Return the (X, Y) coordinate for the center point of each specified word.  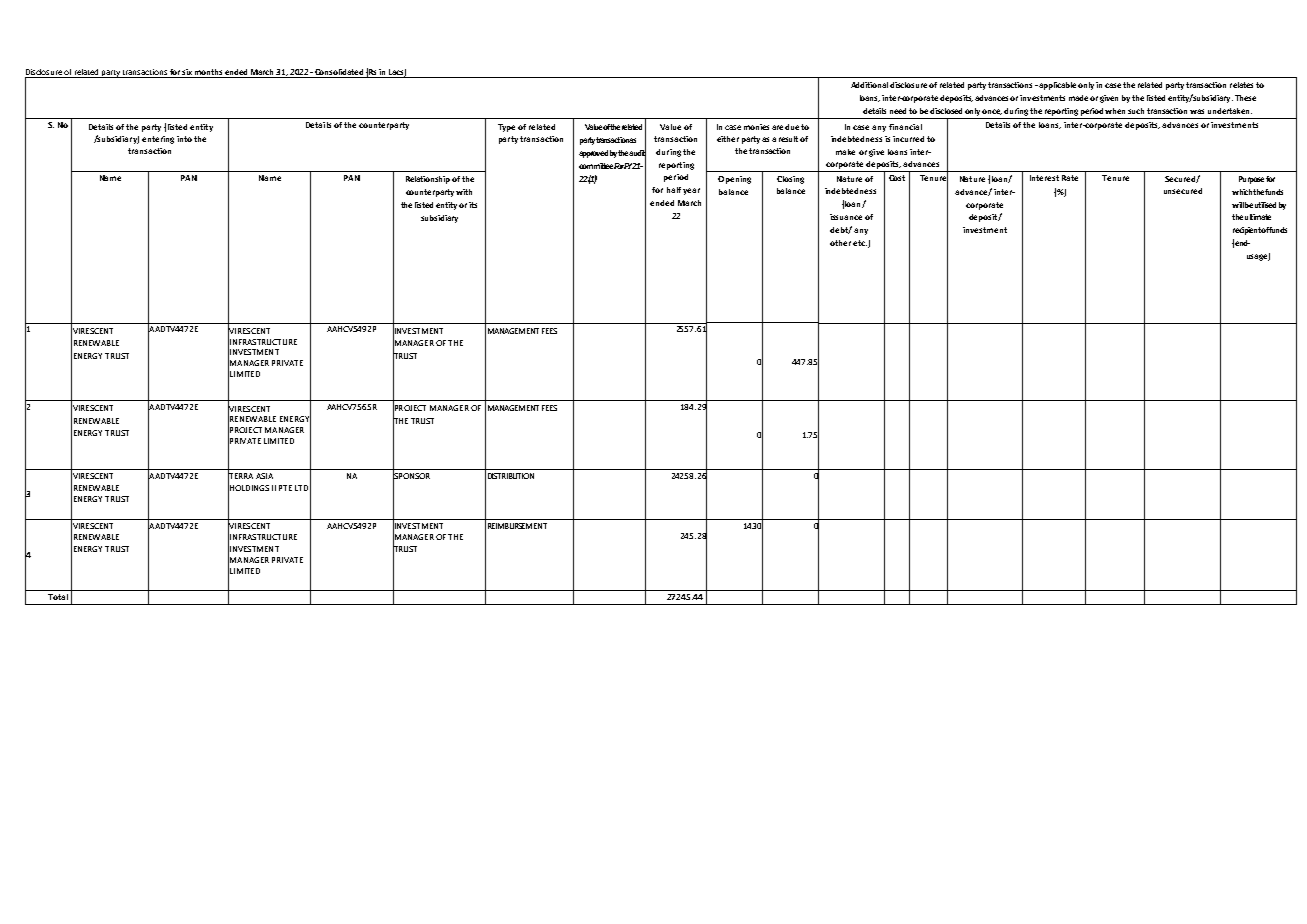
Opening (734, 180)
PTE (285, 488)
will (1238, 205)
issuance (846, 217)
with (464, 192)
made (1078, 98)
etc (860, 243)
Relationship (428, 180)
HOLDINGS (248, 487)
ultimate (1258, 217)
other (840, 243)
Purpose (1251, 180)
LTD (301, 488)
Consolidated (339, 73)
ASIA (264, 476)
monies (756, 127)
